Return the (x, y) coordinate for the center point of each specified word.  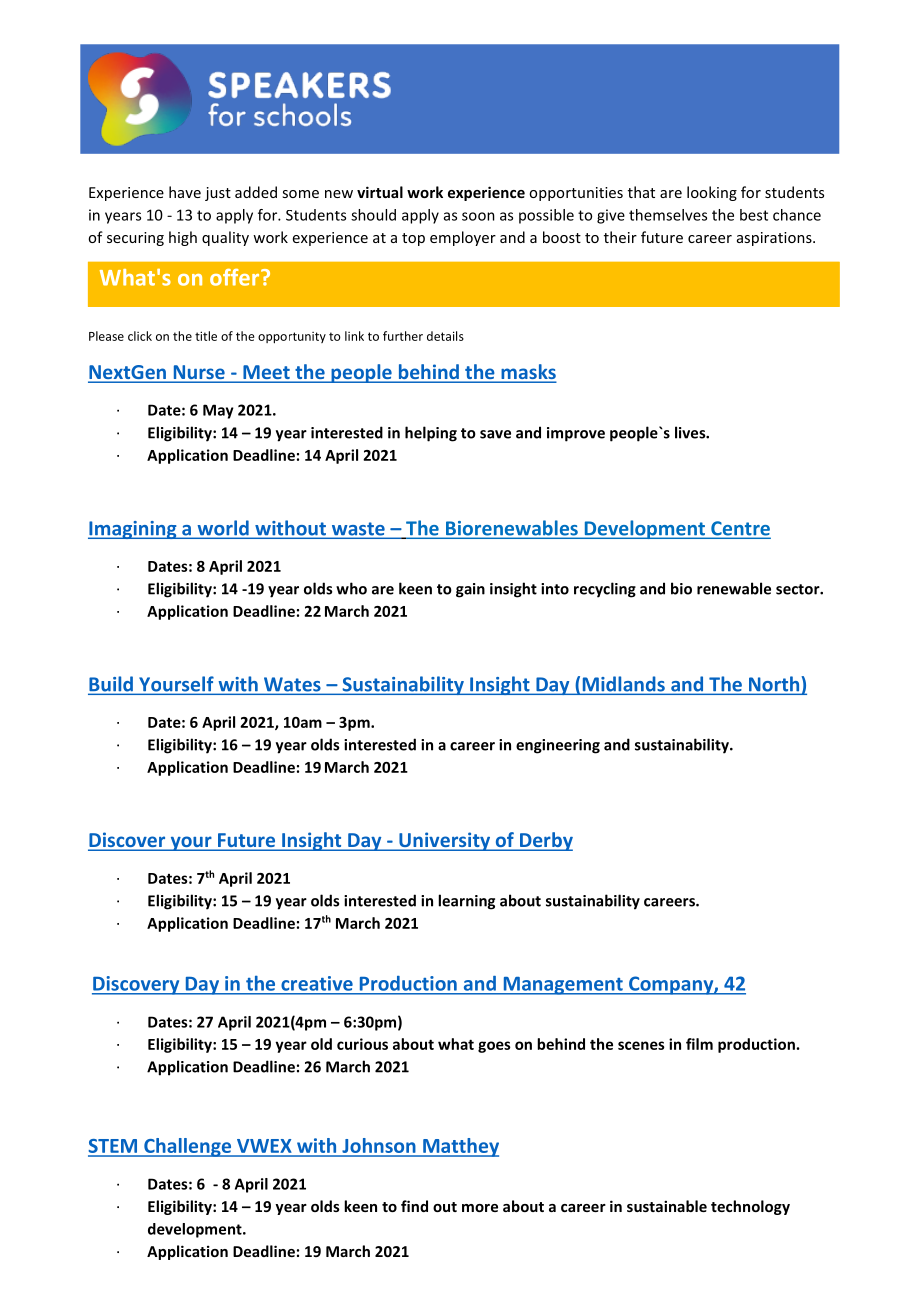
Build (111, 685)
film (699, 1044)
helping (431, 434)
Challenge (188, 1147)
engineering (558, 746)
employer (463, 238)
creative (317, 983)
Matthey (460, 1147)
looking (712, 193)
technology (750, 1207)
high (183, 238)
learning (466, 902)
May (218, 411)
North (774, 685)
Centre (740, 529)
